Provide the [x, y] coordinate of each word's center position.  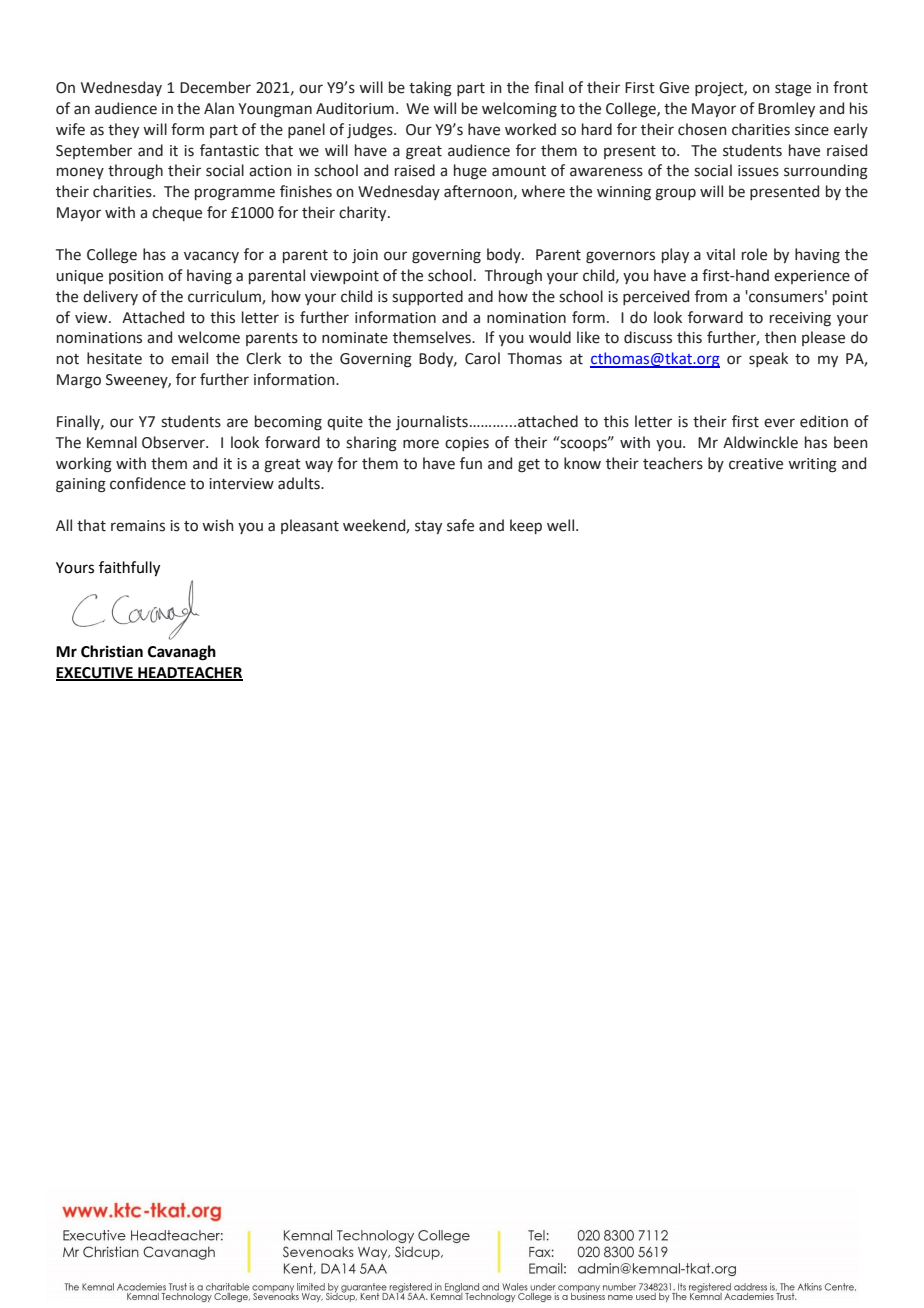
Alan [219, 108]
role [754, 254]
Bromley [786, 109]
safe [460, 525]
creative [756, 464]
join [365, 256]
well [560, 525]
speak [768, 359]
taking [430, 89]
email [189, 358]
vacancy [211, 257]
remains [138, 526]
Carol [482, 358]
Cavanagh [182, 653]
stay [428, 527]
